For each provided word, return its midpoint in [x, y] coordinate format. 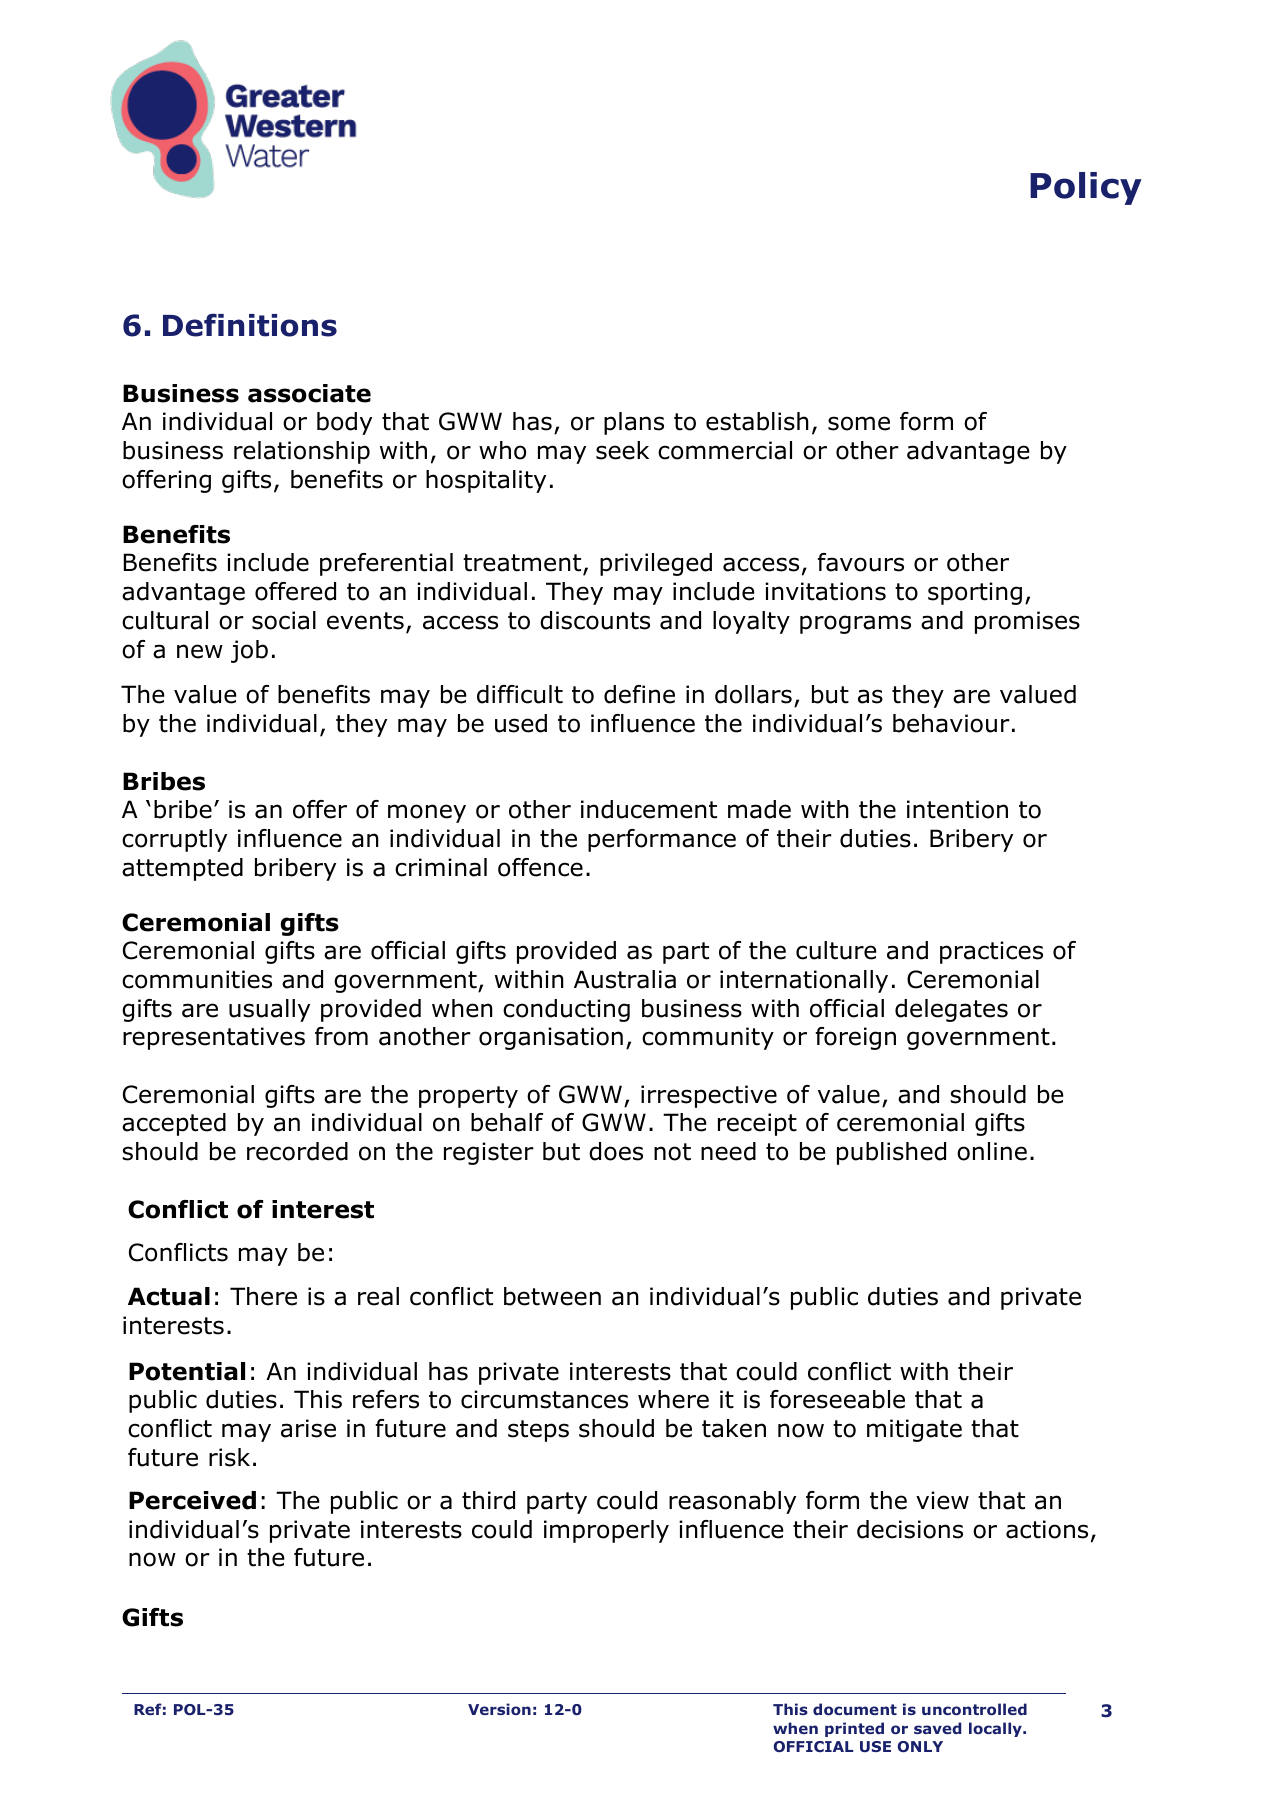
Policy [1086, 188]
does [616, 1151]
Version [499, 1709]
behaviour [951, 723]
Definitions [250, 325]
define [639, 694]
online [992, 1151]
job [249, 651]
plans [634, 423]
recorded [297, 1151]
